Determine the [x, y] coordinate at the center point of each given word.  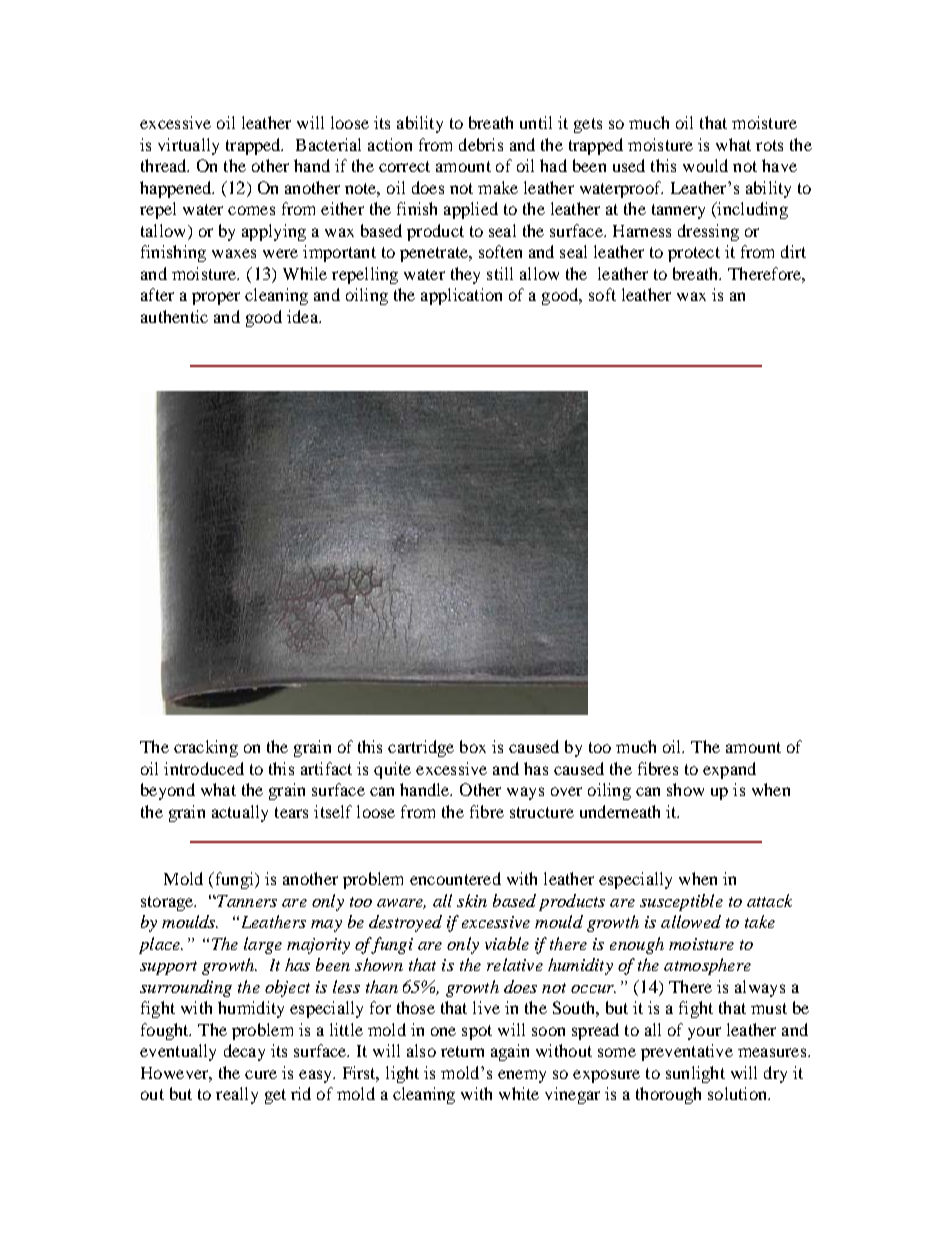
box [473, 746]
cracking [206, 748]
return [462, 1051]
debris [481, 144]
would [705, 165]
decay [244, 1052]
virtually [188, 146]
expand [729, 770]
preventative [687, 1052]
